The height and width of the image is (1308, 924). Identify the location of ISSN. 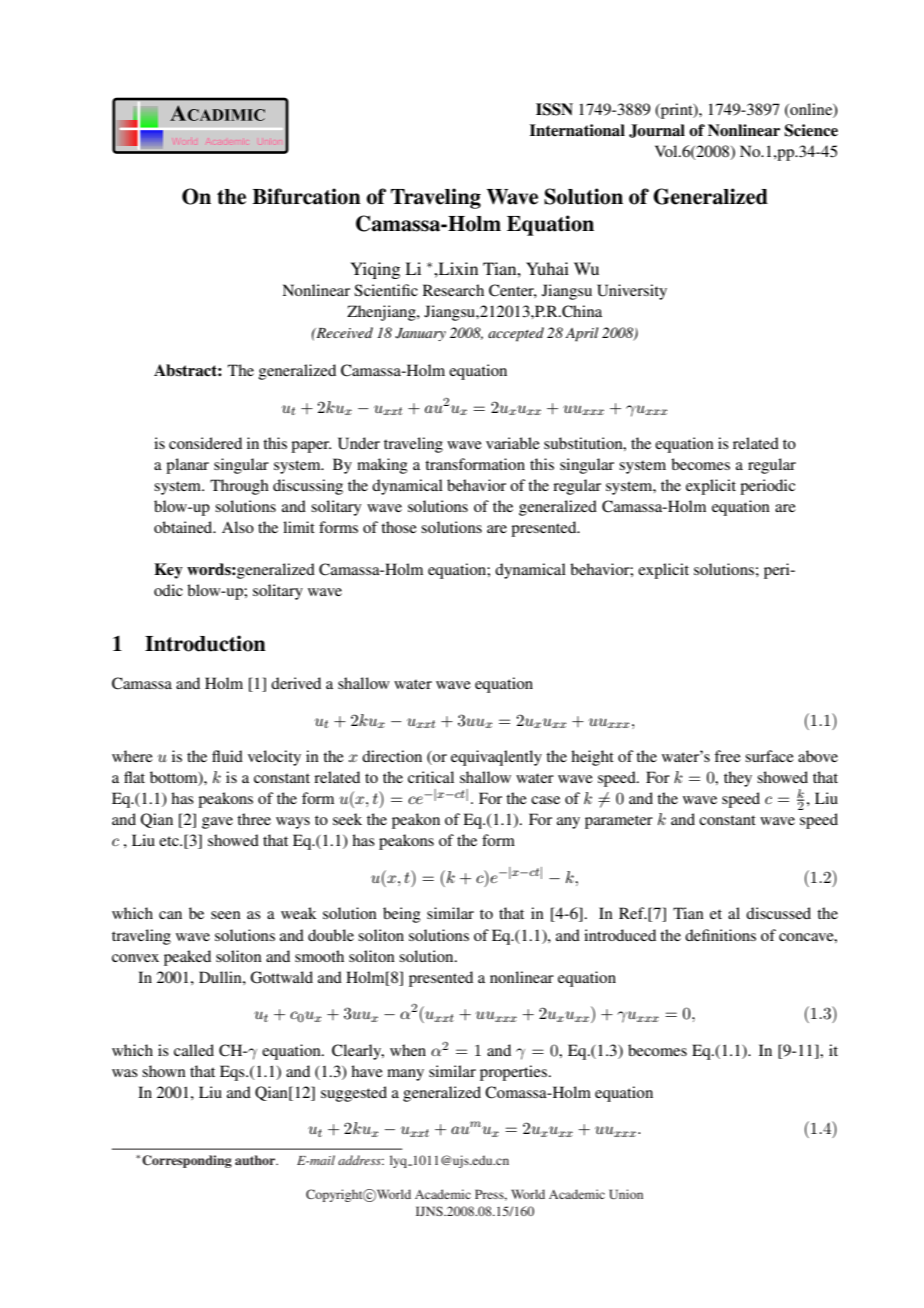
(554, 109).
